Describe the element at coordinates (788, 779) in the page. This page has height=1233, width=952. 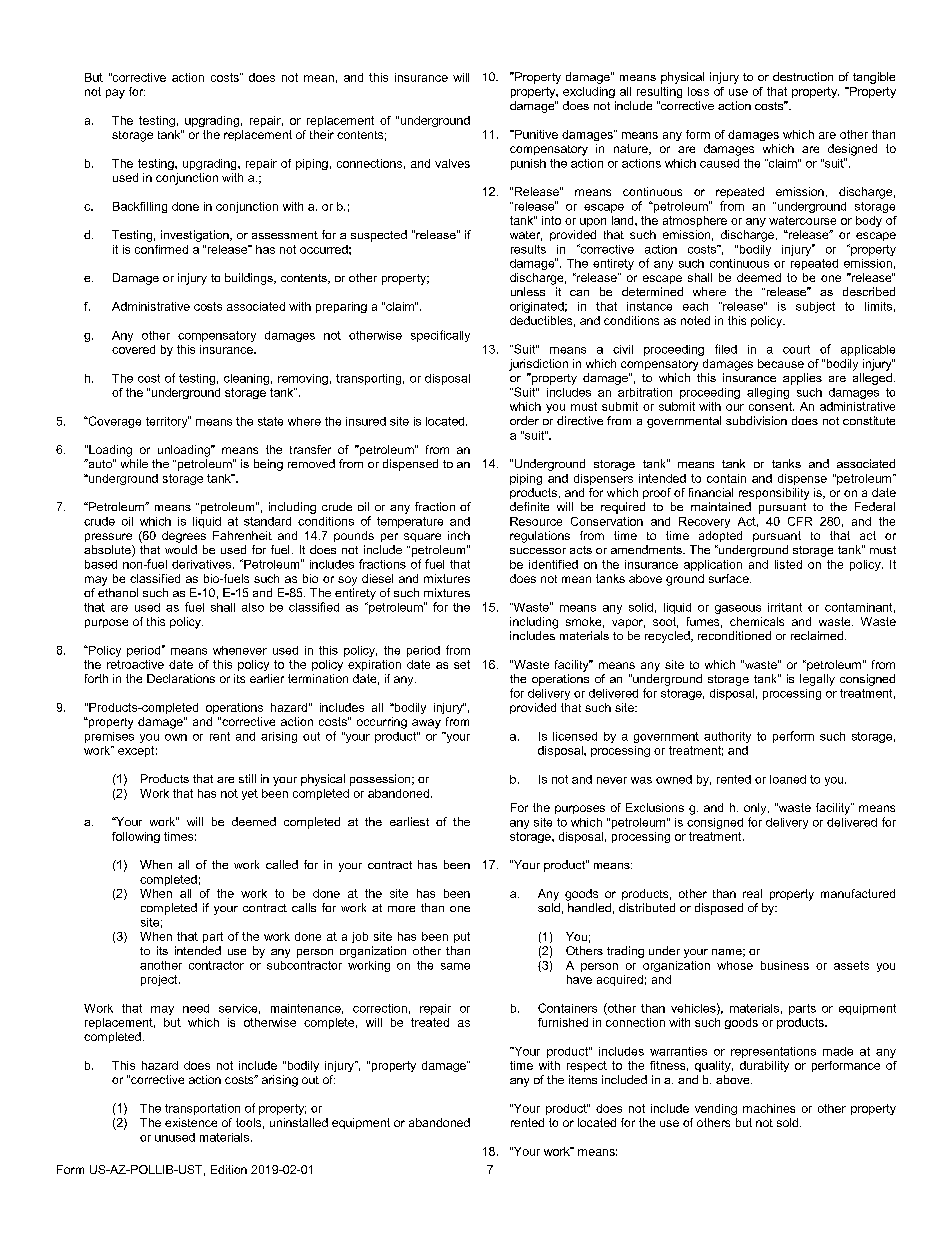
I see `loaned` at that location.
